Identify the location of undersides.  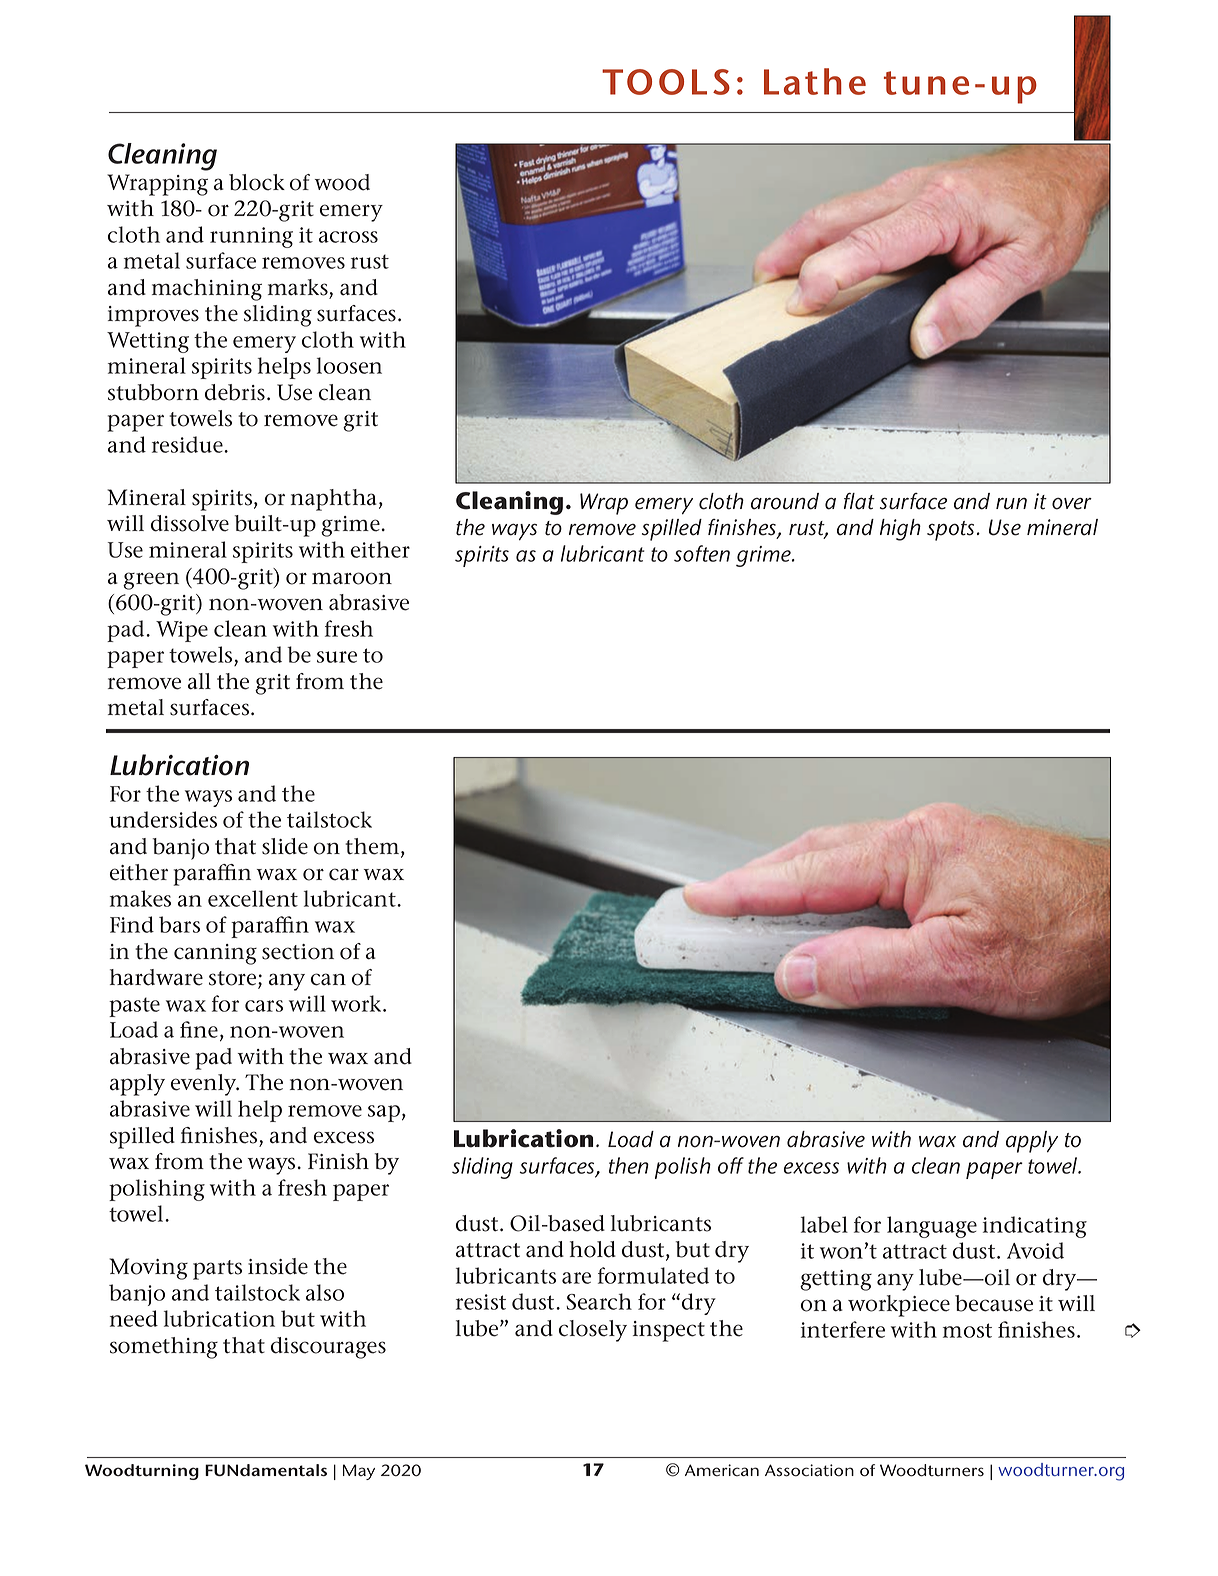
(163, 819).
